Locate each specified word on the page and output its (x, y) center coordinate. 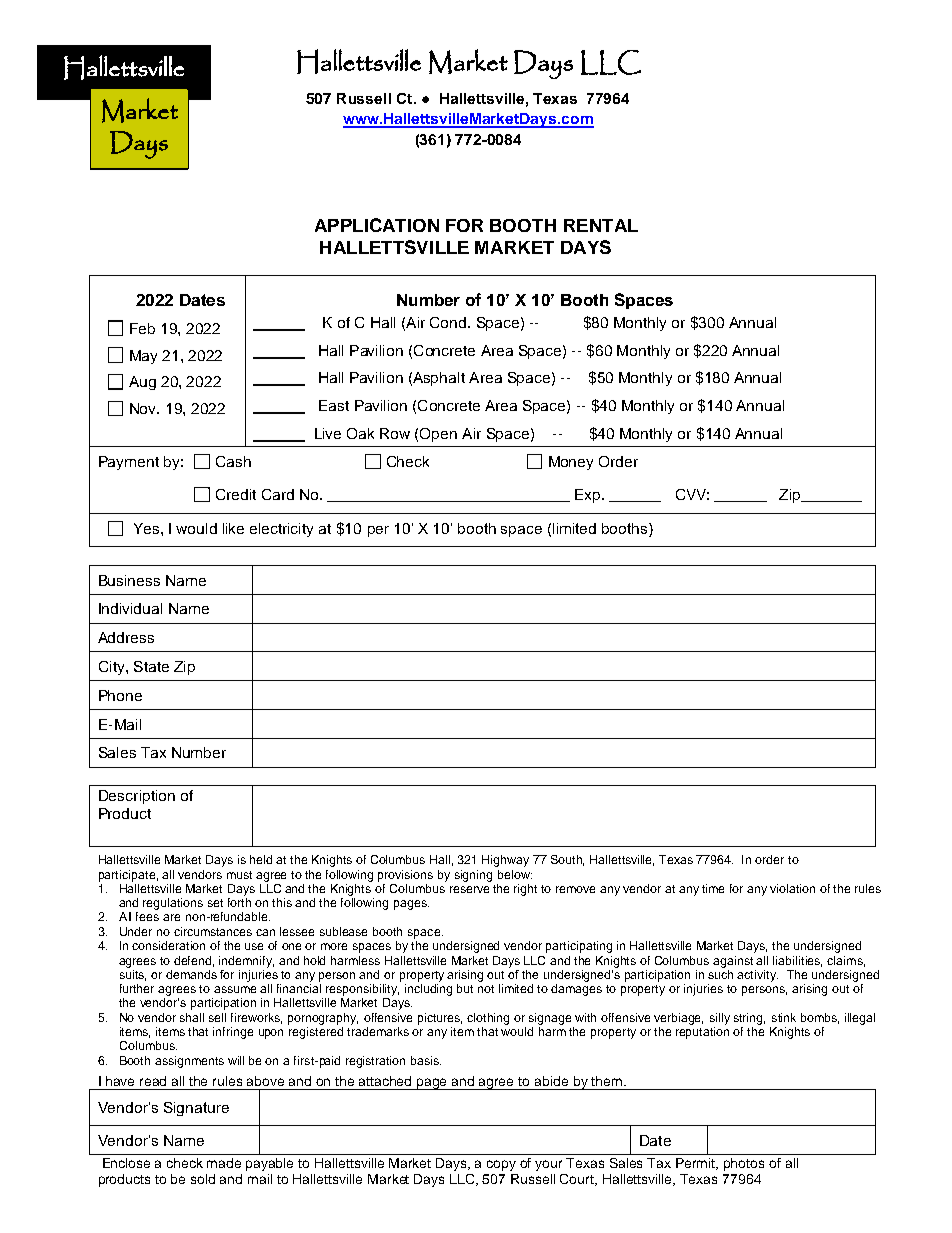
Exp (589, 496)
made (224, 1163)
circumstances (213, 931)
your (548, 1165)
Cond (448, 322)
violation (792, 888)
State (151, 666)
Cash (233, 461)
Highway (505, 861)
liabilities (797, 961)
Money (571, 463)
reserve (469, 889)
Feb (142, 328)
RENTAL (601, 225)
